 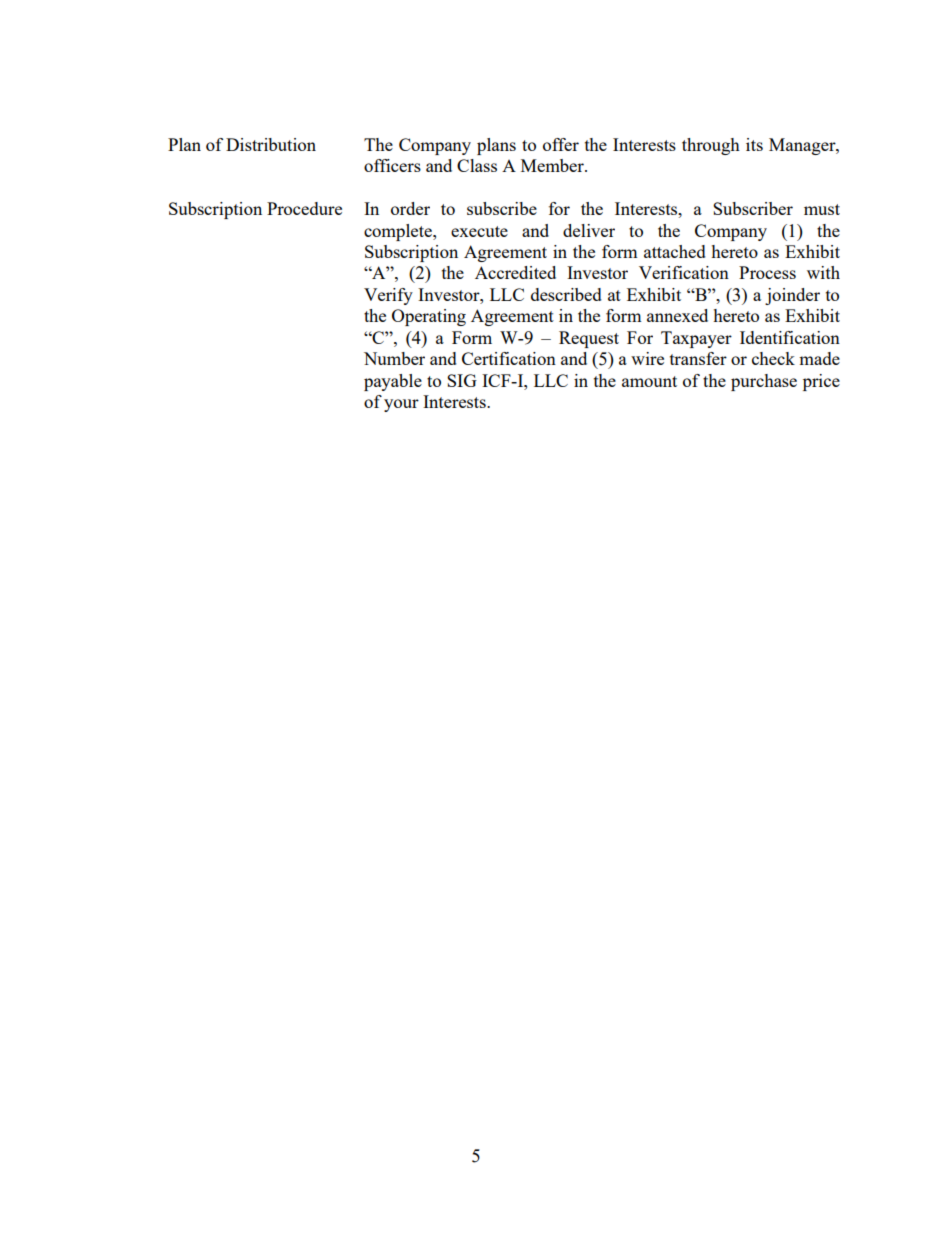 I want to click on purchase, so click(x=764, y=382).
